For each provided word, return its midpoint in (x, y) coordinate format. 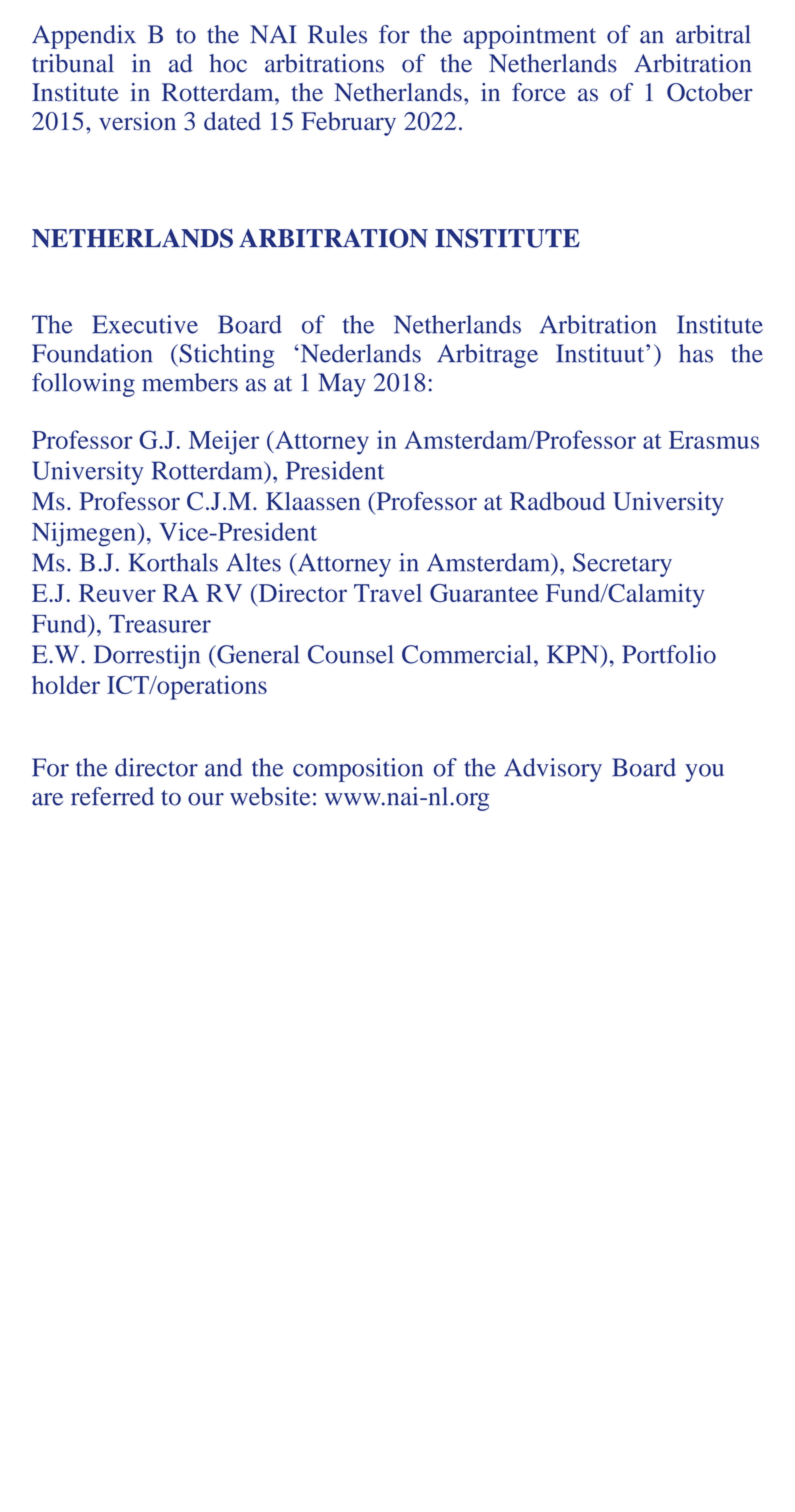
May (342, 385)
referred (112, 796)
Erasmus (714, 440)
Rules (337, 34)
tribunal (73, 63)
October (710, 92)
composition (358, 770)
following (83, 385)
